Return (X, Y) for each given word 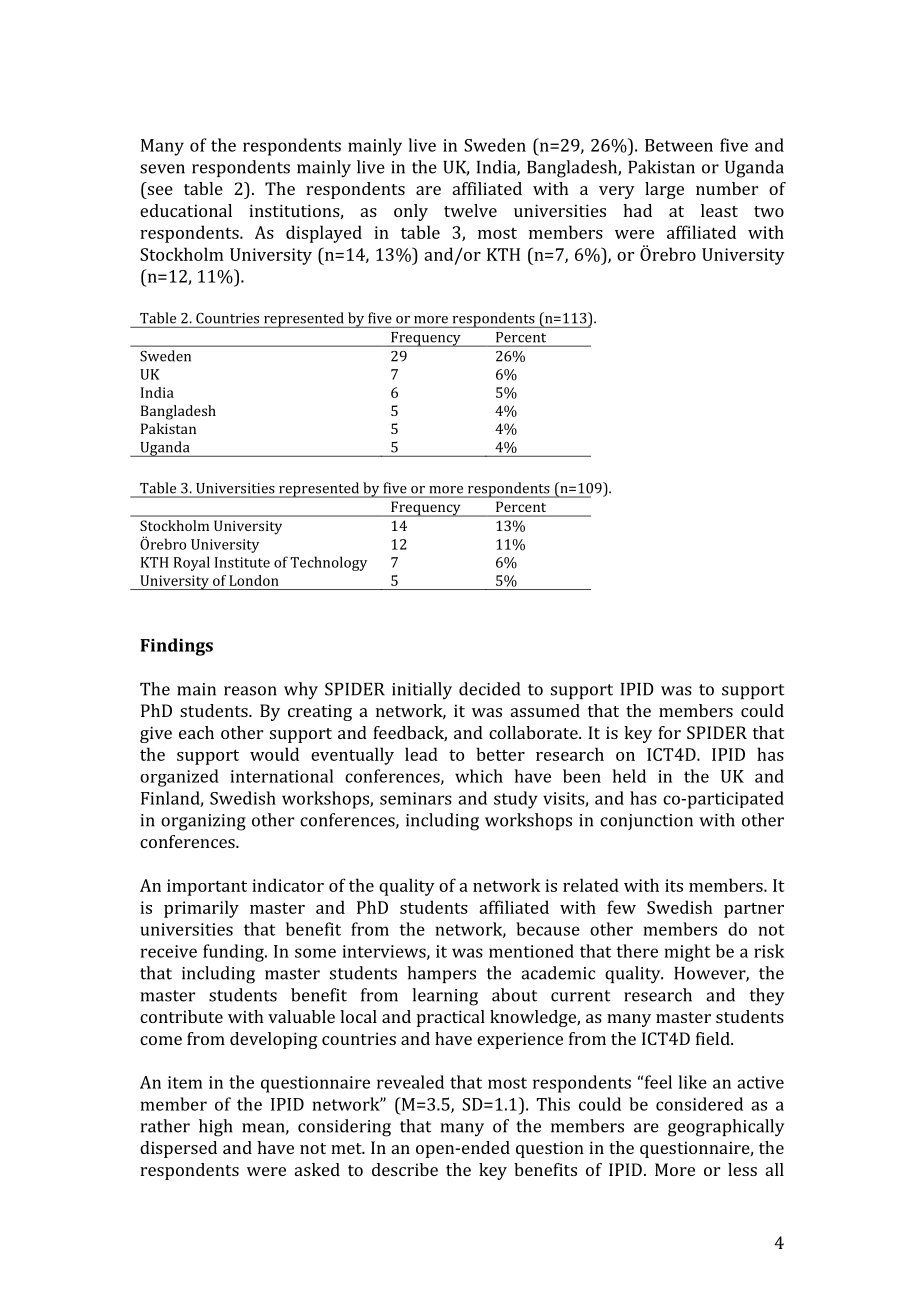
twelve (470, 210)
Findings (176, 647)
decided (489, 689)
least (719, 210)
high (216, 1128)
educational (186, 210)
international (282, 776)
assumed (545, 710)
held (629, 776)
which (479, 776)
